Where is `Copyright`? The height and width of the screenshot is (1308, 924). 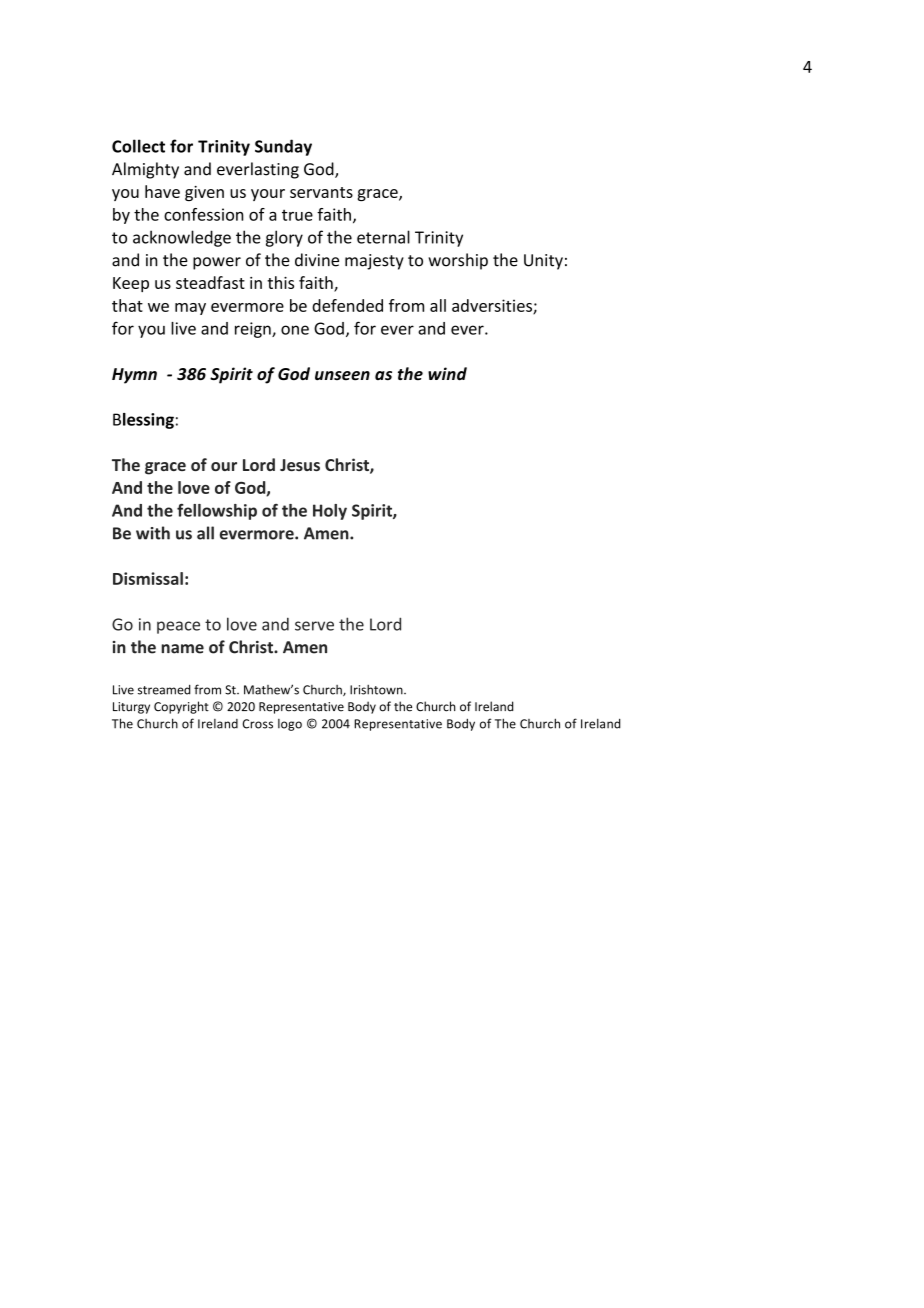
Copyright is located at coordinates (181, 707).
